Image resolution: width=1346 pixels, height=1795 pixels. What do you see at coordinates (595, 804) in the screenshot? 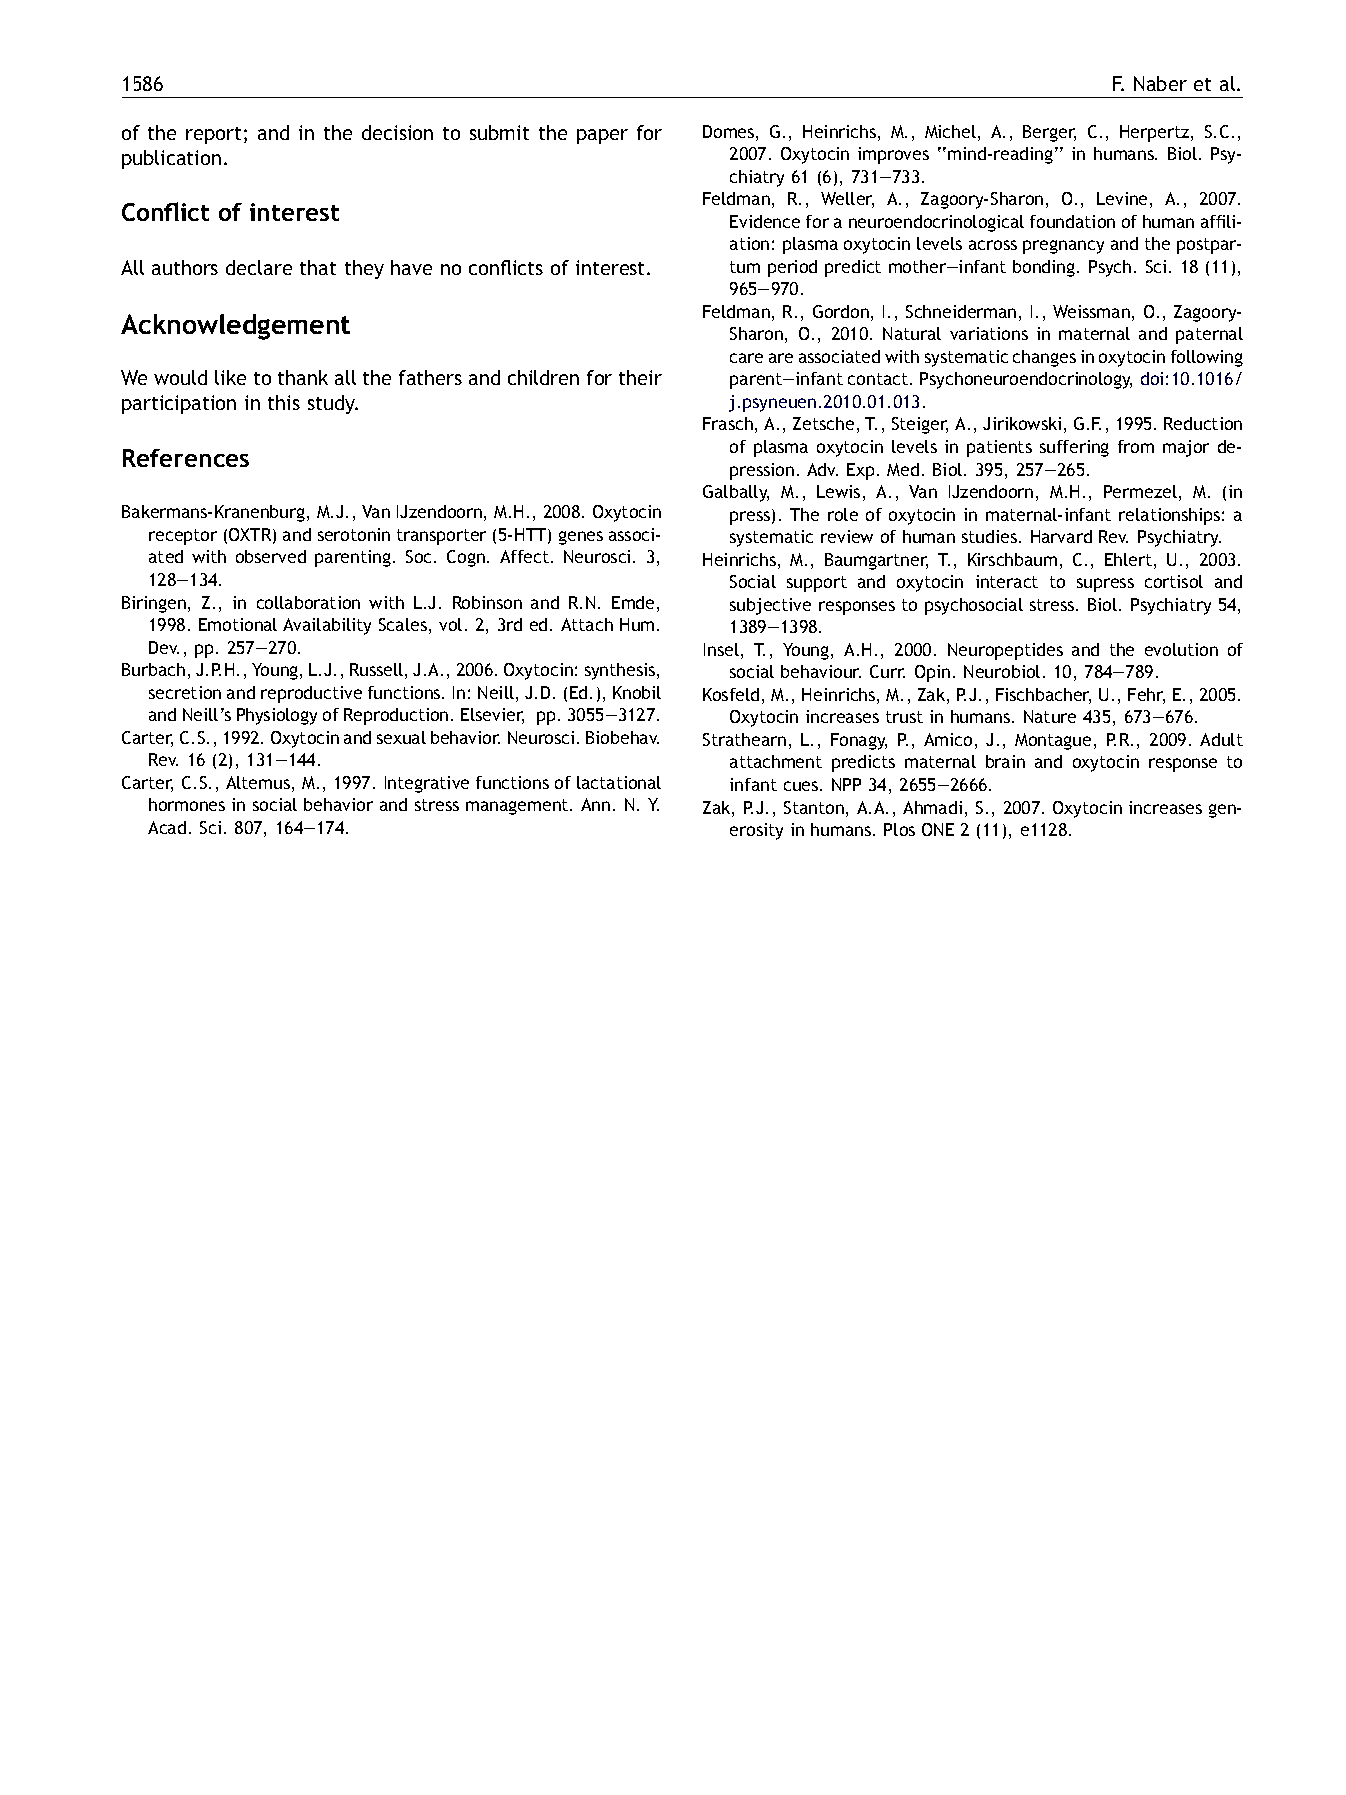
I see `Ann` at bounding box center [595, 804].
